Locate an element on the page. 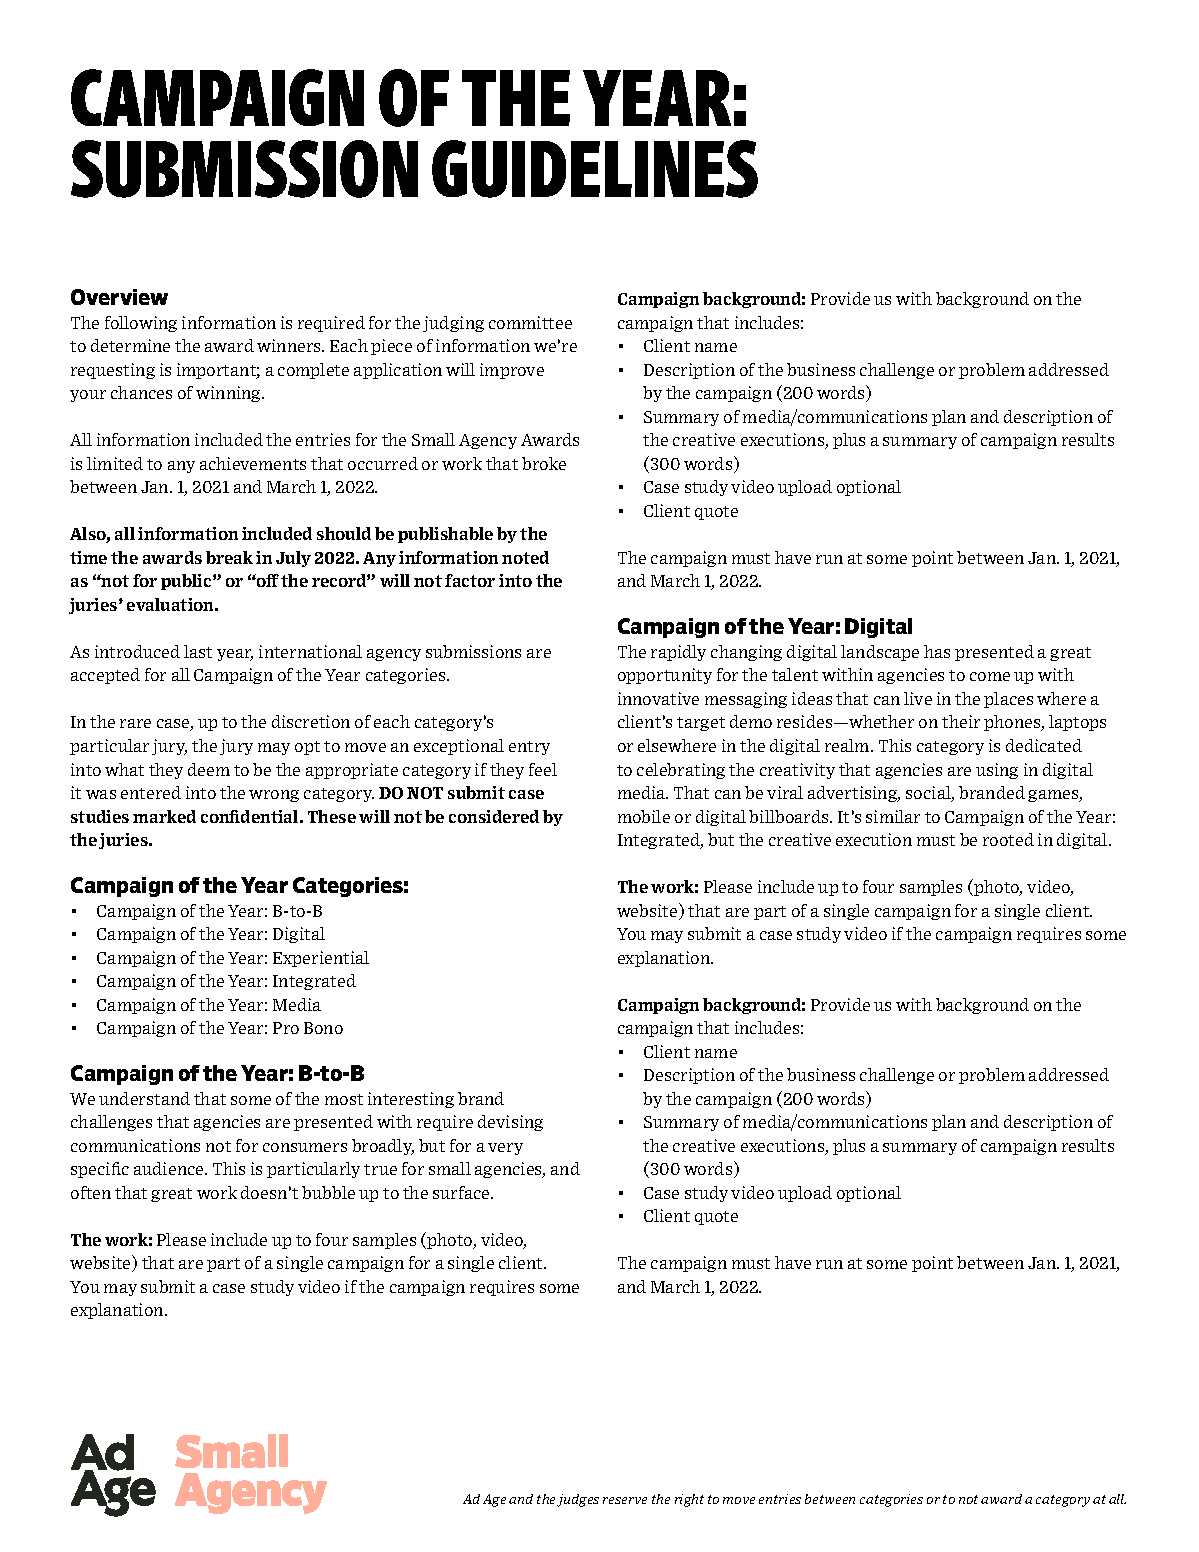  Overview is located at coordinates (119, 297).
